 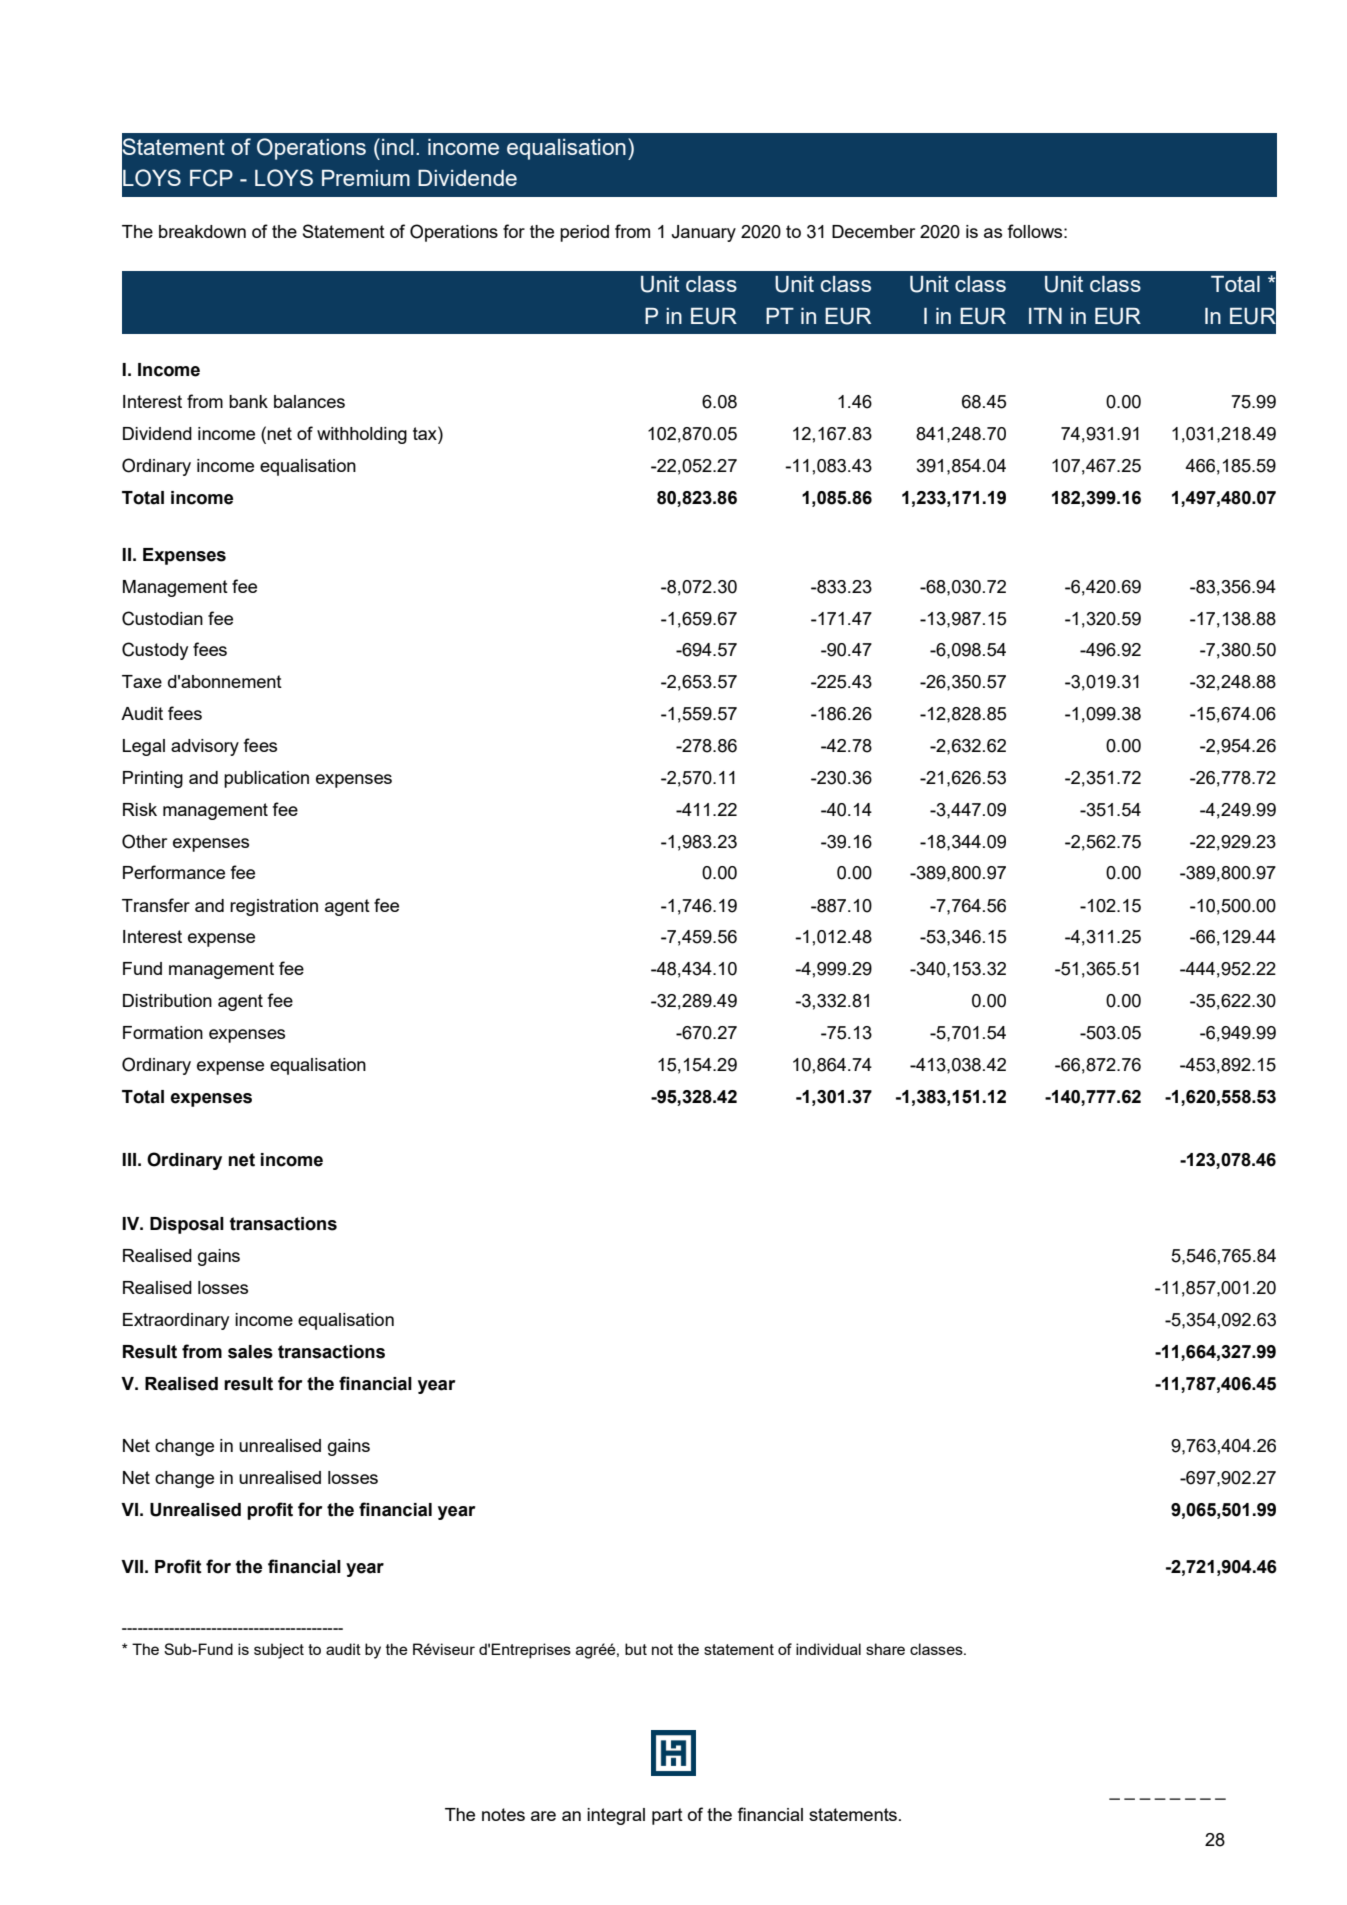 What do you see at coordinates (873, 231) in the screenshot?
I see `December` at bounding box center [873, 231].
